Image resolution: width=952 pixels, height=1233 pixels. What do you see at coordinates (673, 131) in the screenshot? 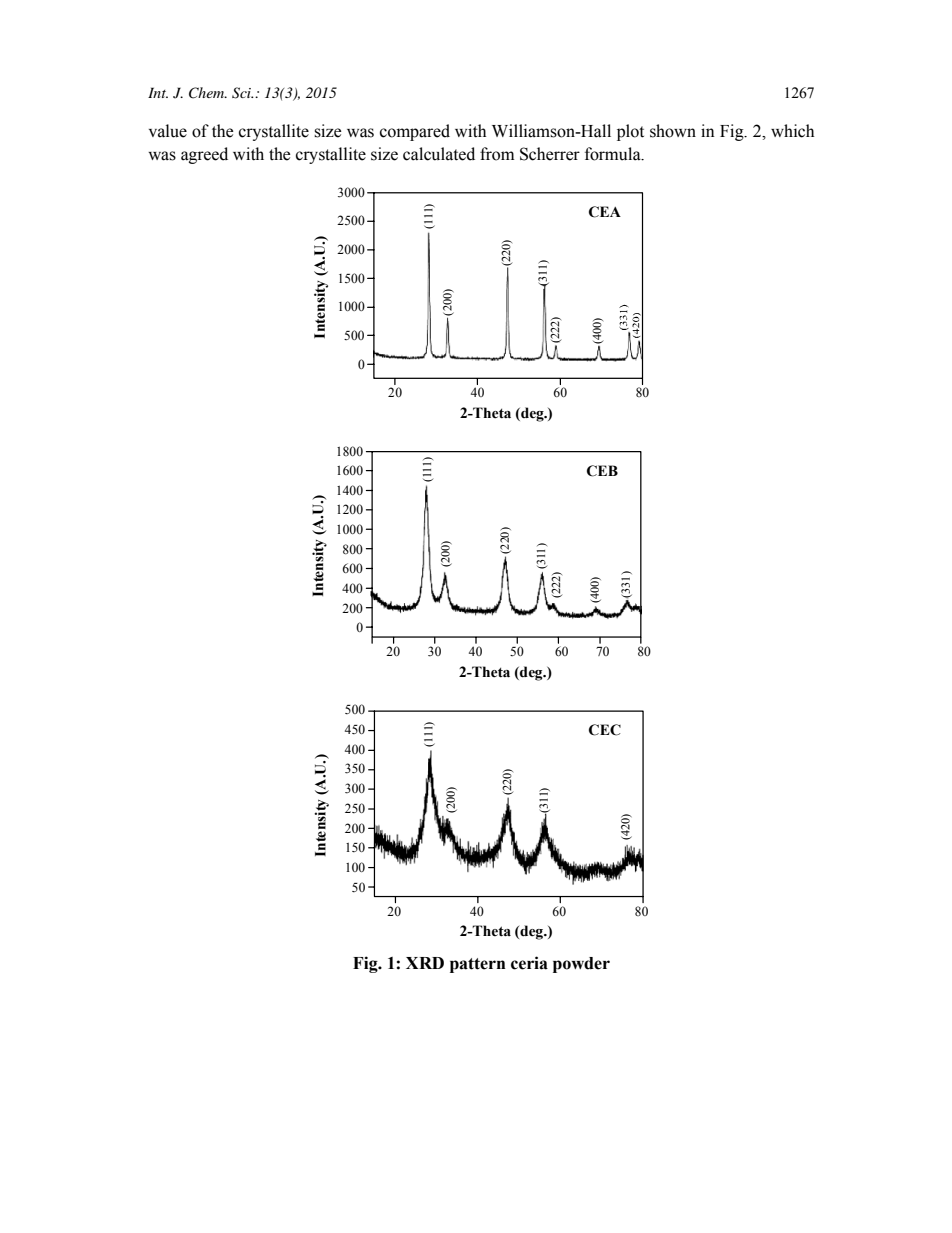
I see `shown` at bounding box center [673, 131].
